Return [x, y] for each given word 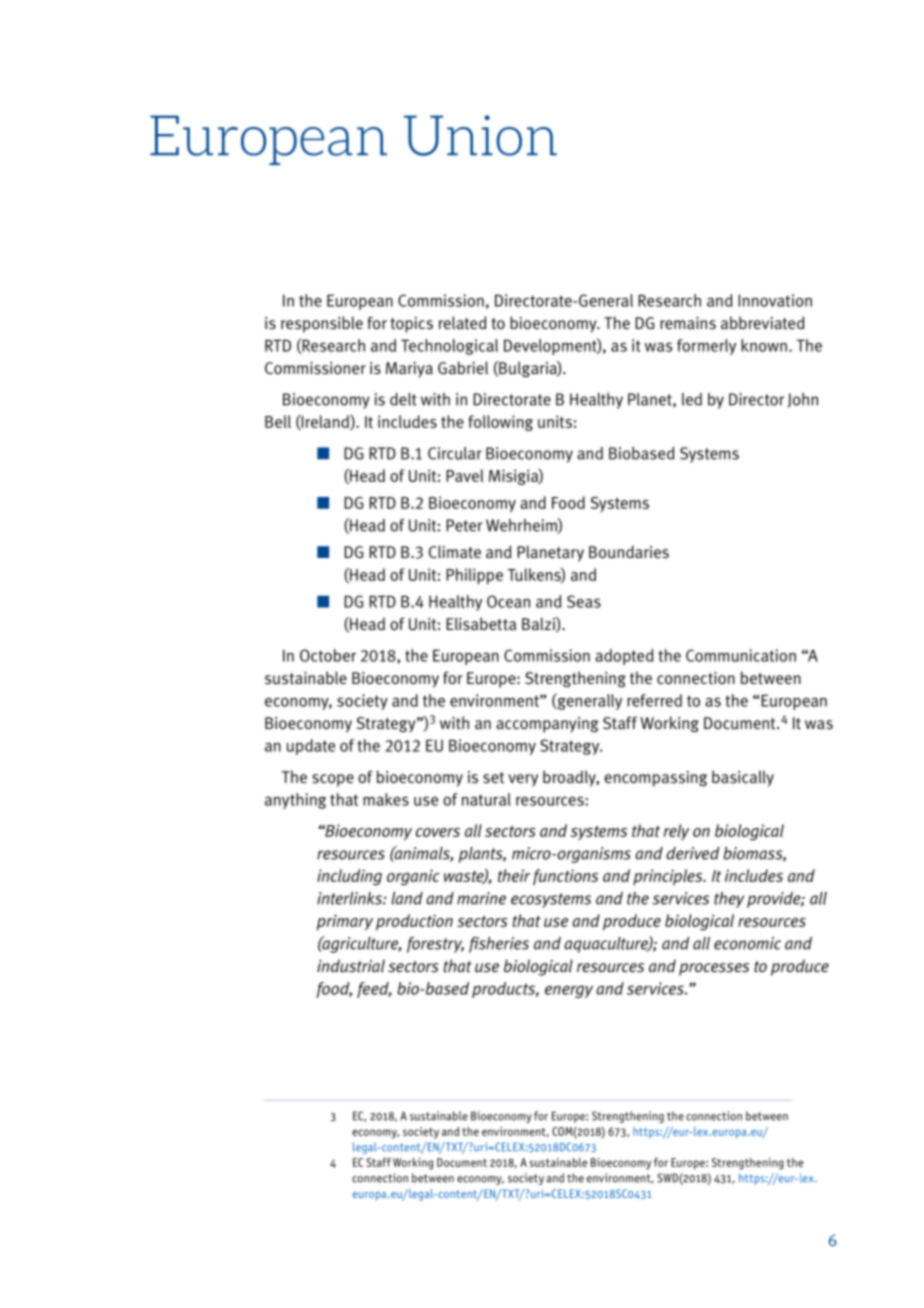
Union [480, 135]
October [328, 655]
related [463, 323]
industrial [351, 966]
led [692, 399]
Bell [278, 421]
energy [569, 991]
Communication [741, 655]
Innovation [775, 300]
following [500, 423]
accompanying [547, 725]
